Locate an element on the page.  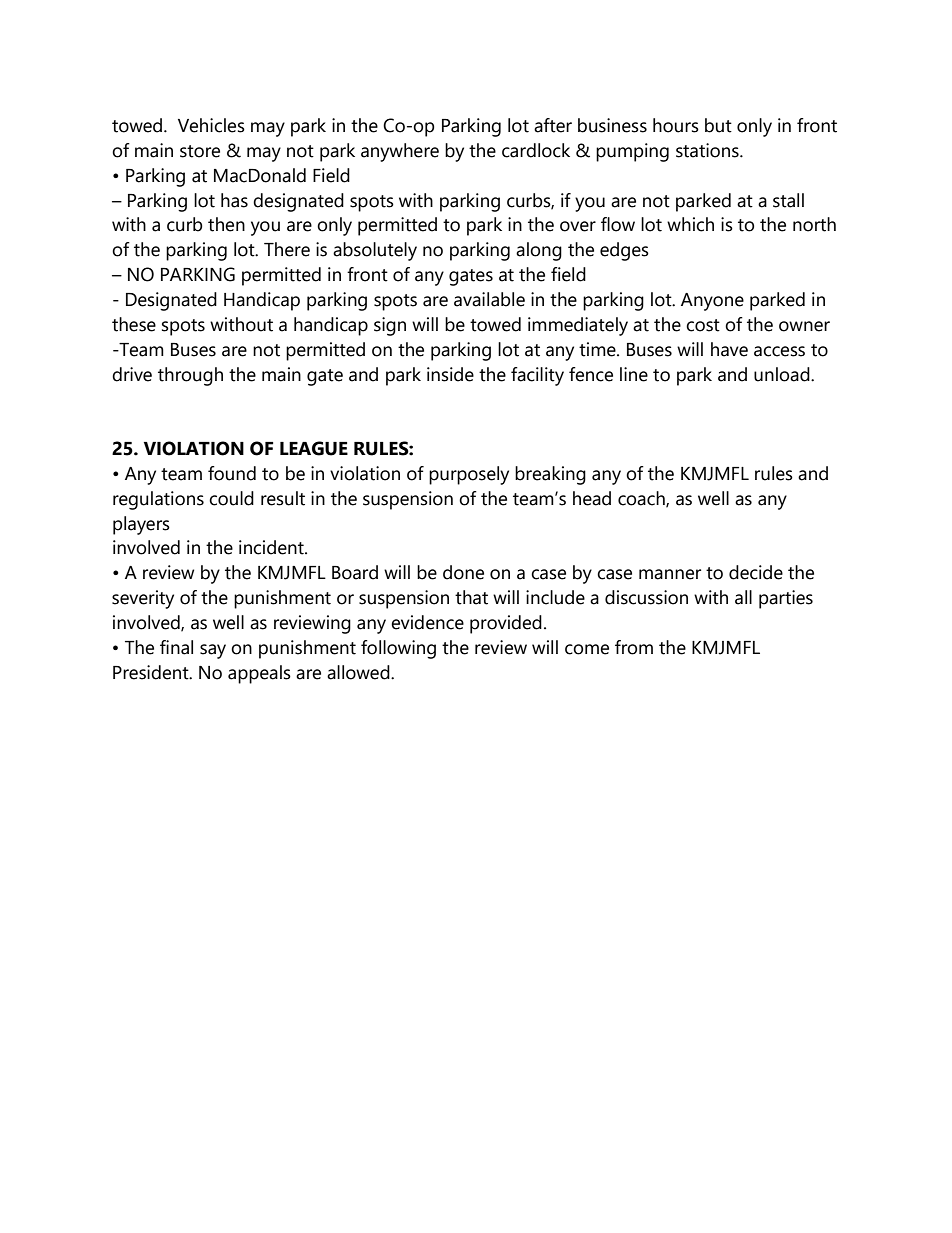
store is located at coordinates (200, 151).
